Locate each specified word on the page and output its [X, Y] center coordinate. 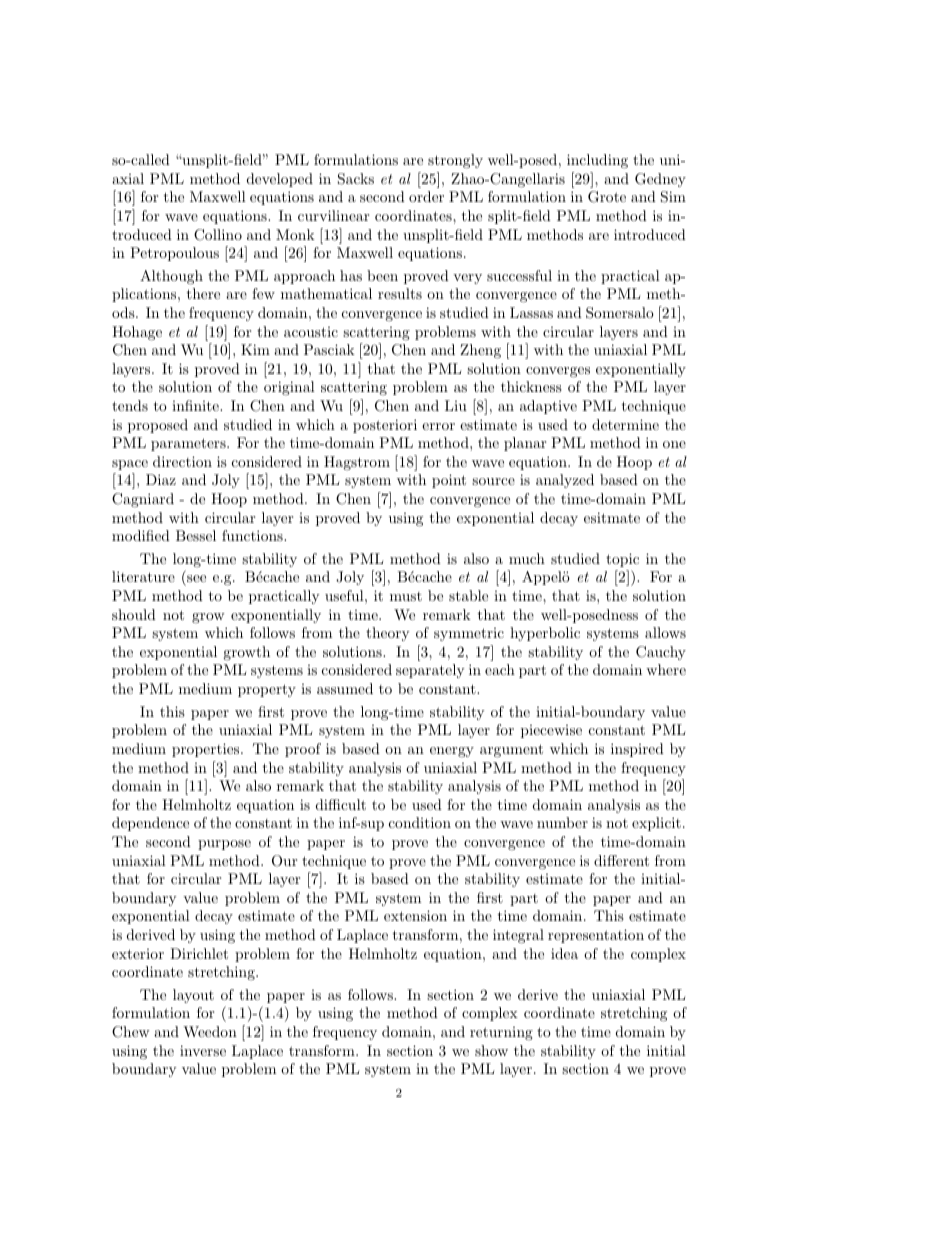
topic [622, 560]
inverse [203, 1050]
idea [564, 953]
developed [280, 180]
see [196, 578]
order [426, 196]
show [491, 1050]
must [406, 596]
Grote [607, 197]
